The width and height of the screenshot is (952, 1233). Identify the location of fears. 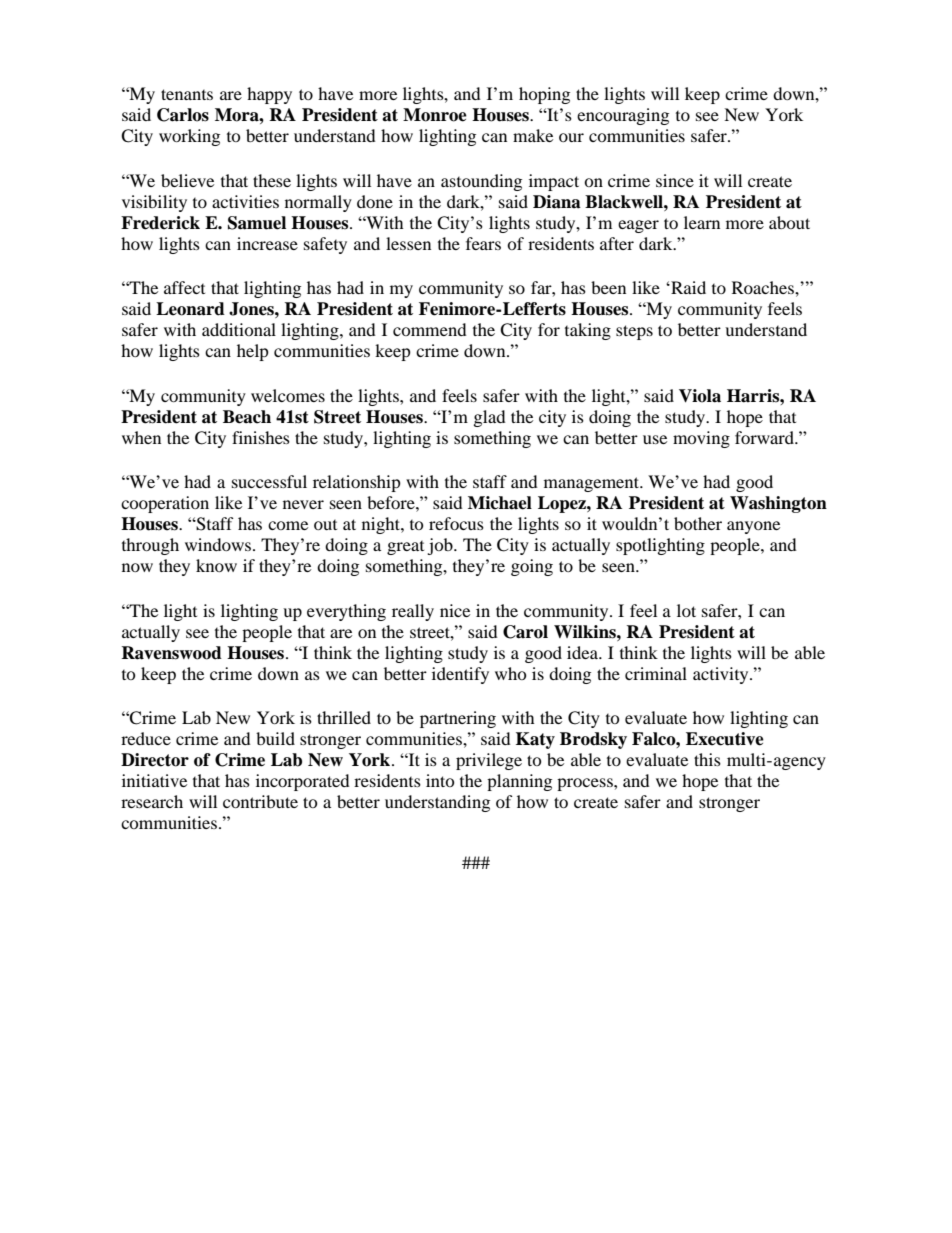
(483, 243).
